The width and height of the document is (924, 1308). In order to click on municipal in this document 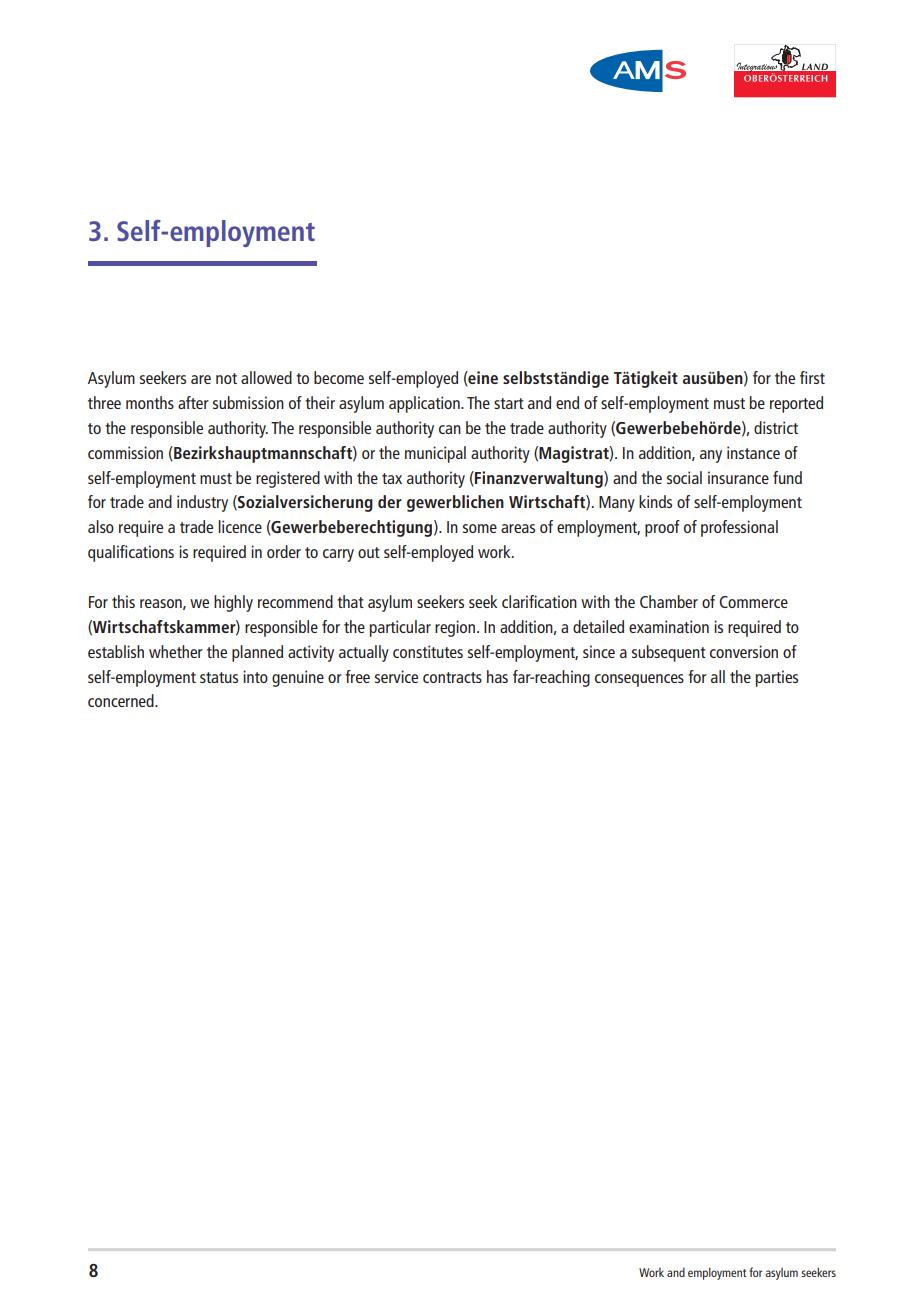, I will do `click(435, 454)`.
